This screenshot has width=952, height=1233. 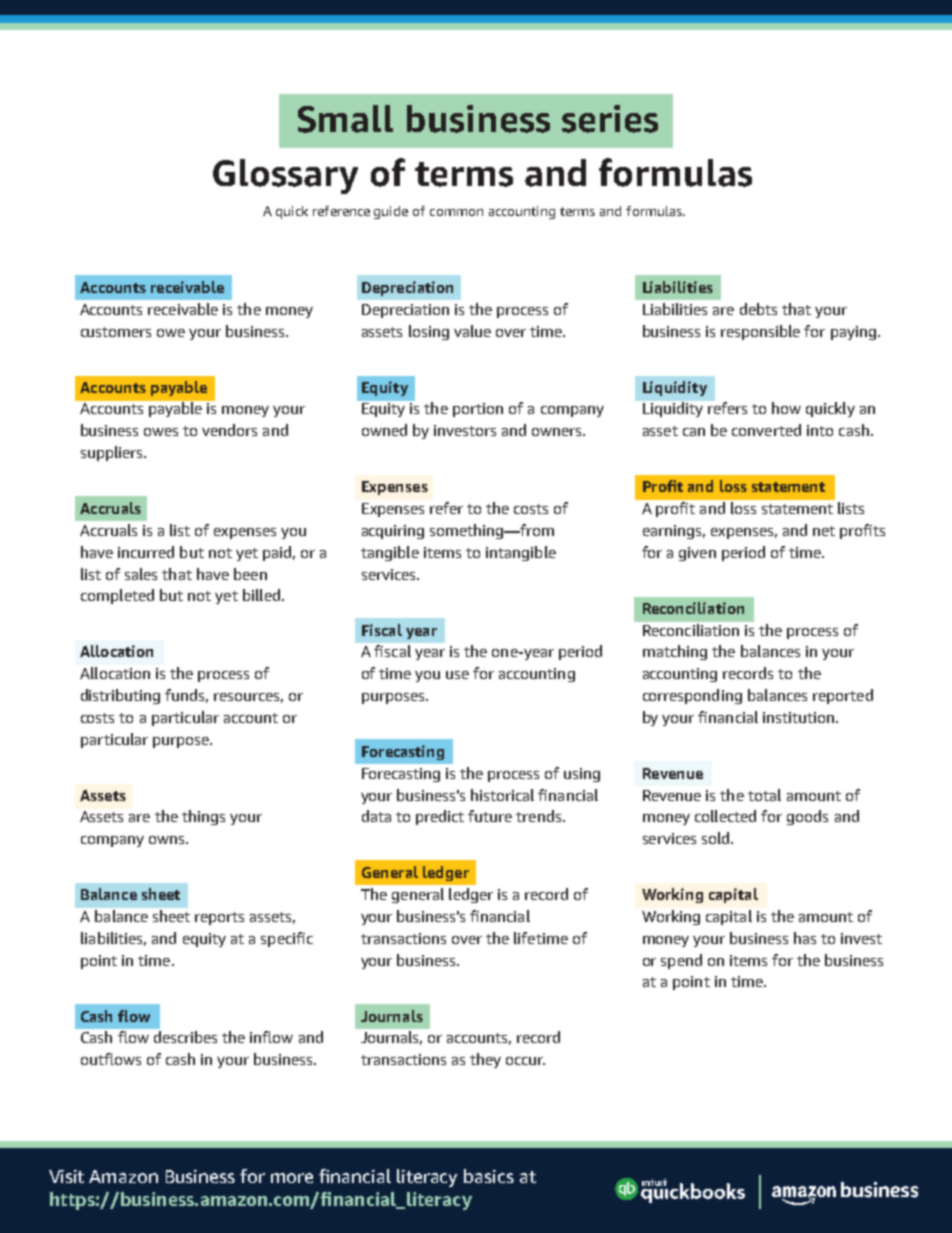 I want to click on Visit, so click(x=66, y=1176).
